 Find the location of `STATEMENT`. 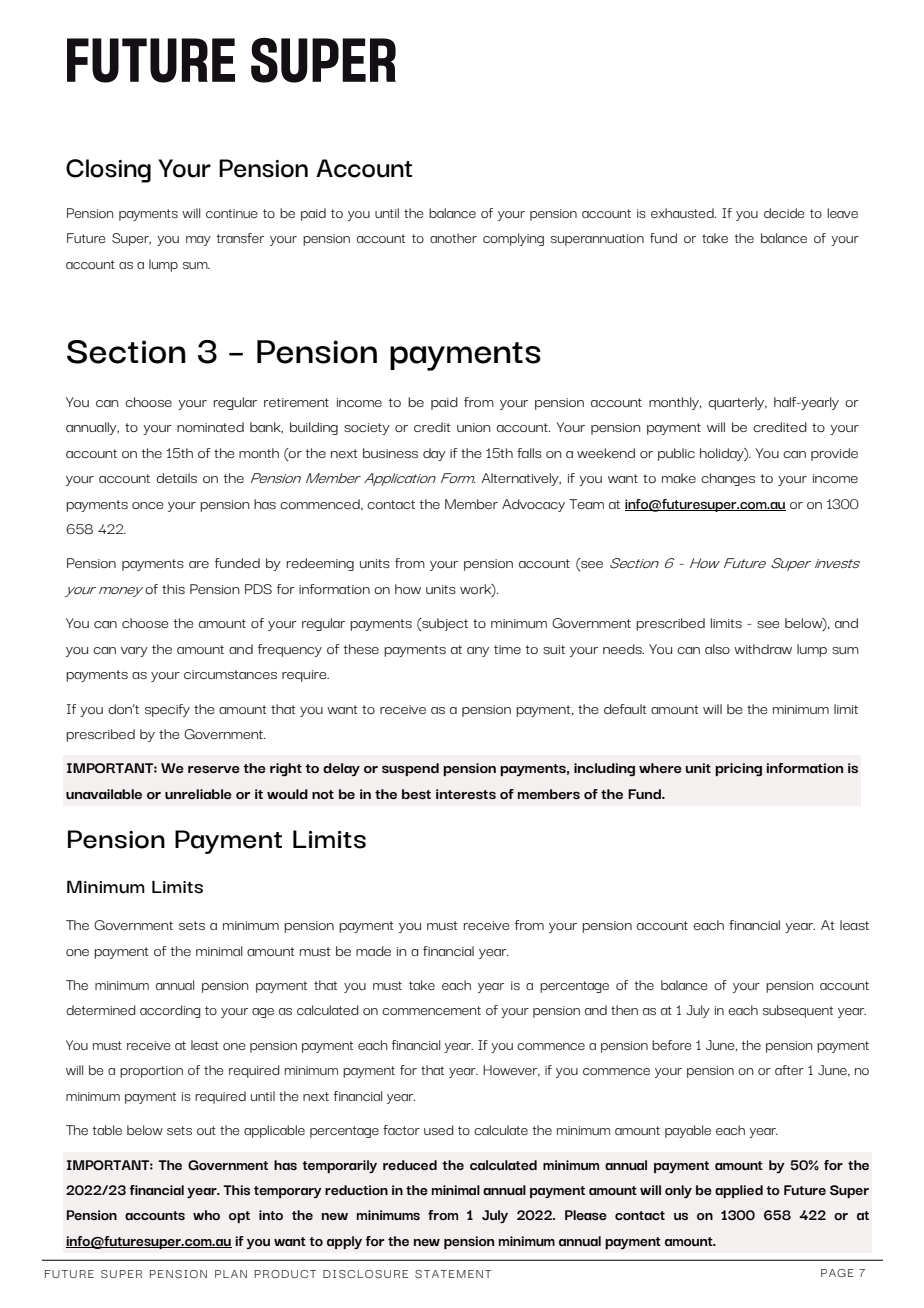

STATEMENT is located at coordinates (453, 1274).
